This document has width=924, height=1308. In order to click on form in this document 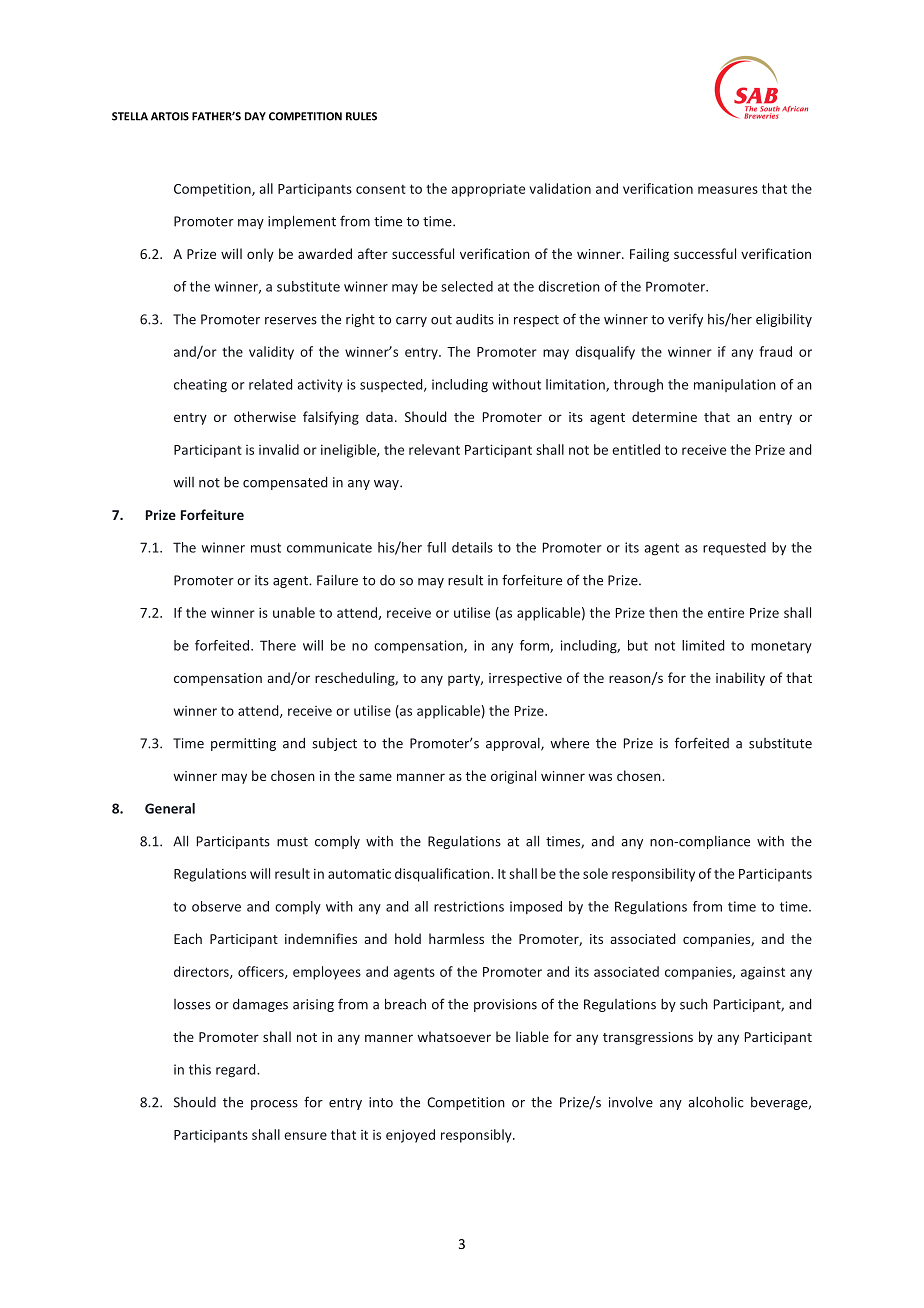, I will do `click(535, 646)`.
